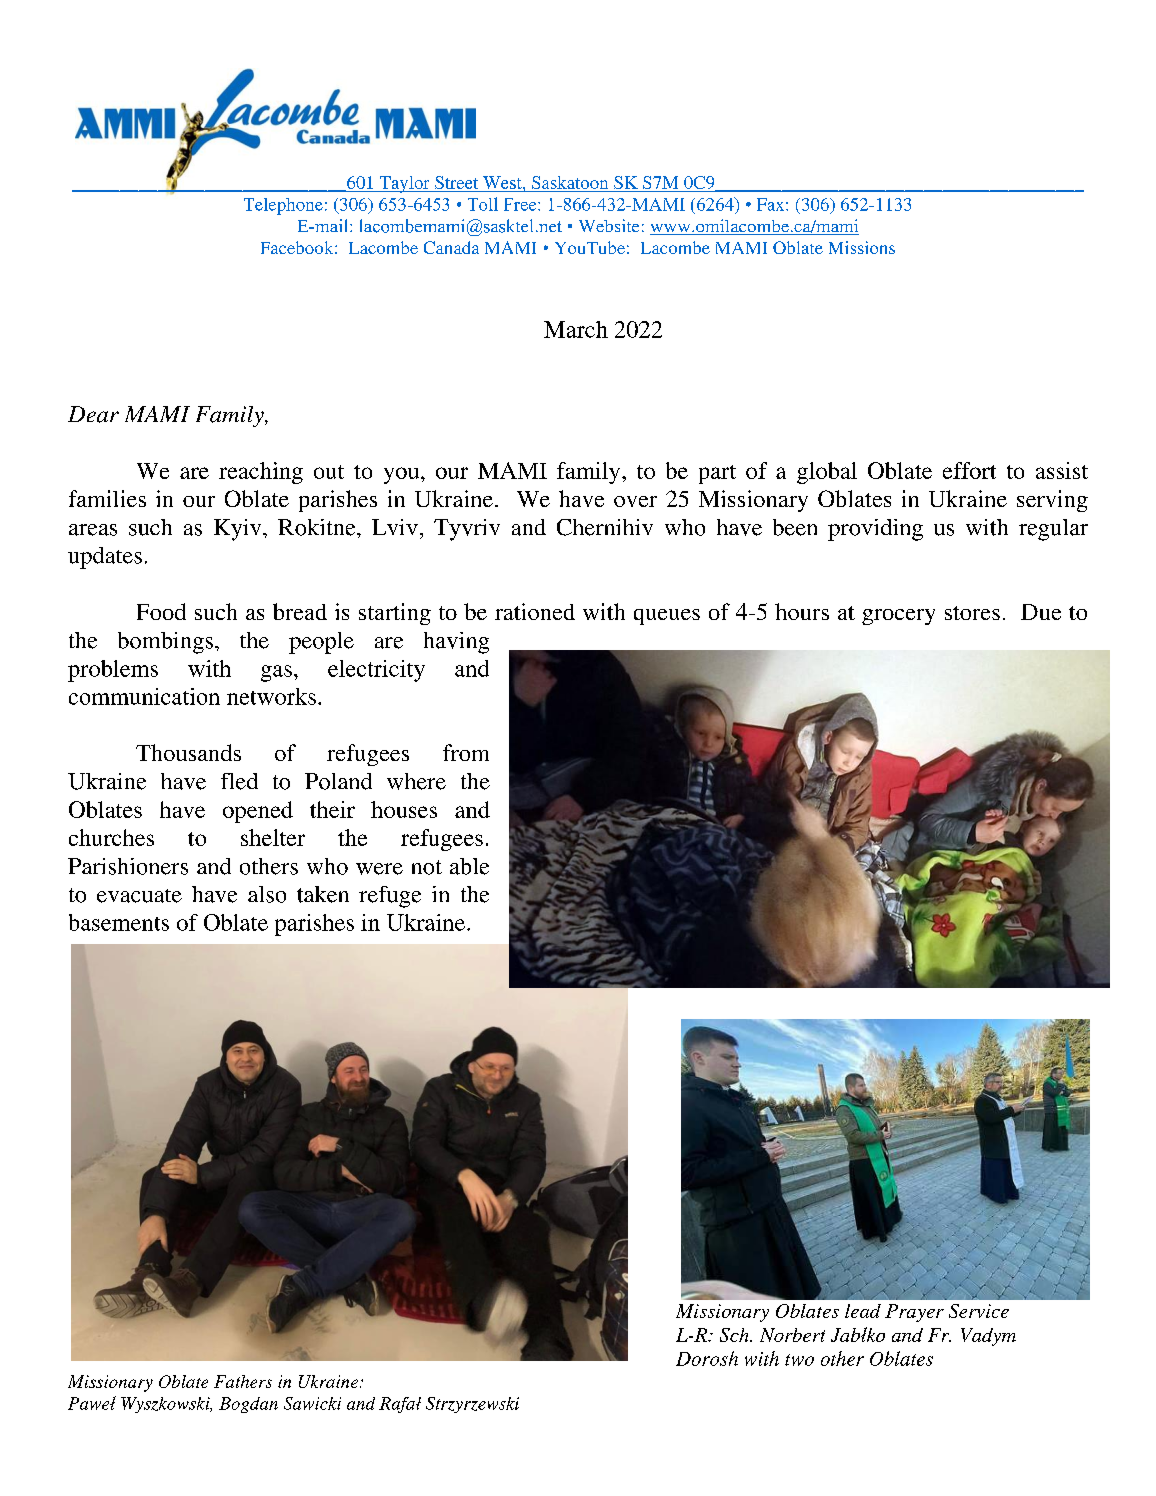  Describe the element at coordinates (535, 611) in the screenshot. I see `rationed` at that location.
